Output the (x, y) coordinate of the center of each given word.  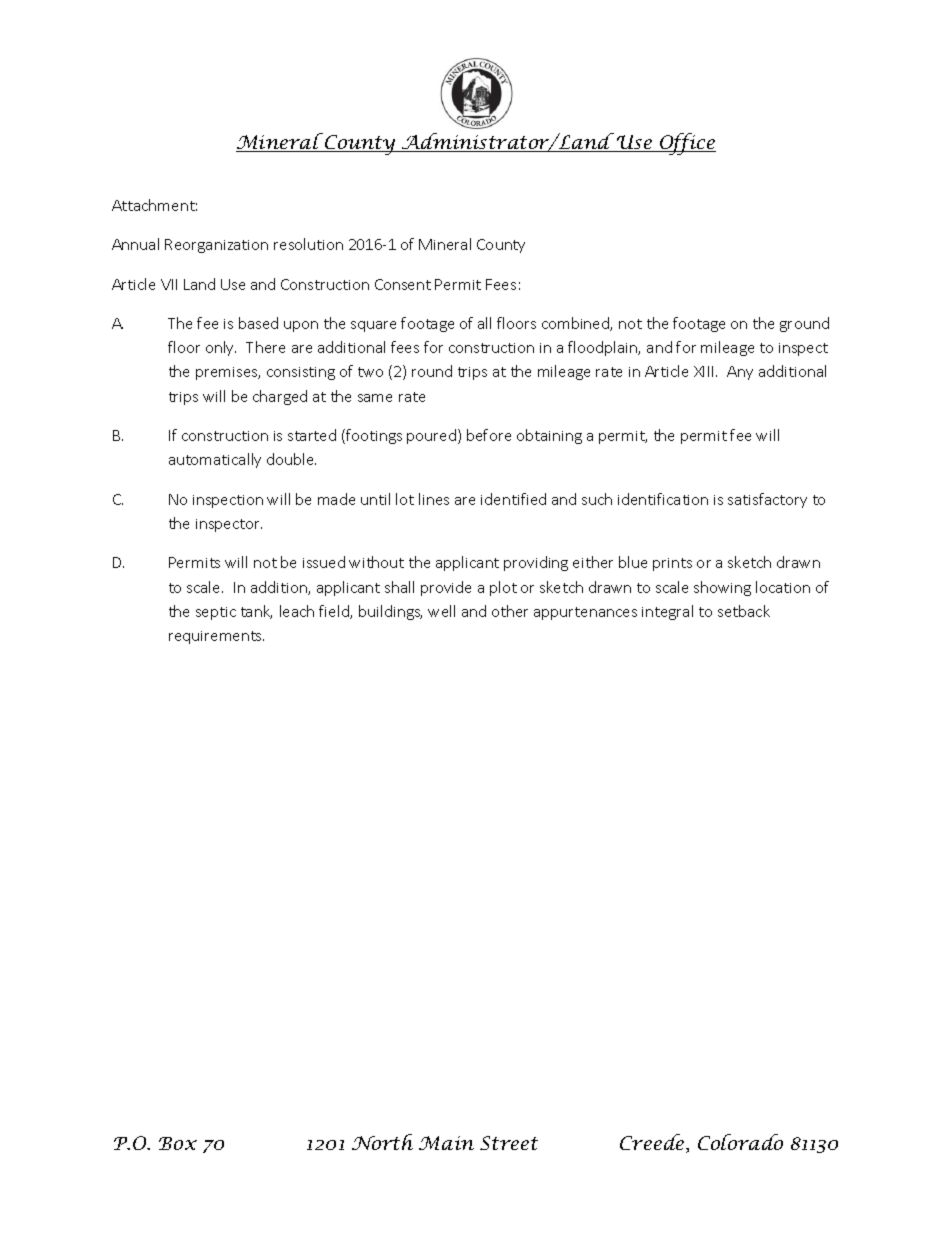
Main (446, 1143)
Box (178, 1143)
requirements (216, 637)
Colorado (740, 1142)
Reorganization (216, 246)
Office (687, 144)
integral (667, 612)
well (441, 611)
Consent (403, 284)
